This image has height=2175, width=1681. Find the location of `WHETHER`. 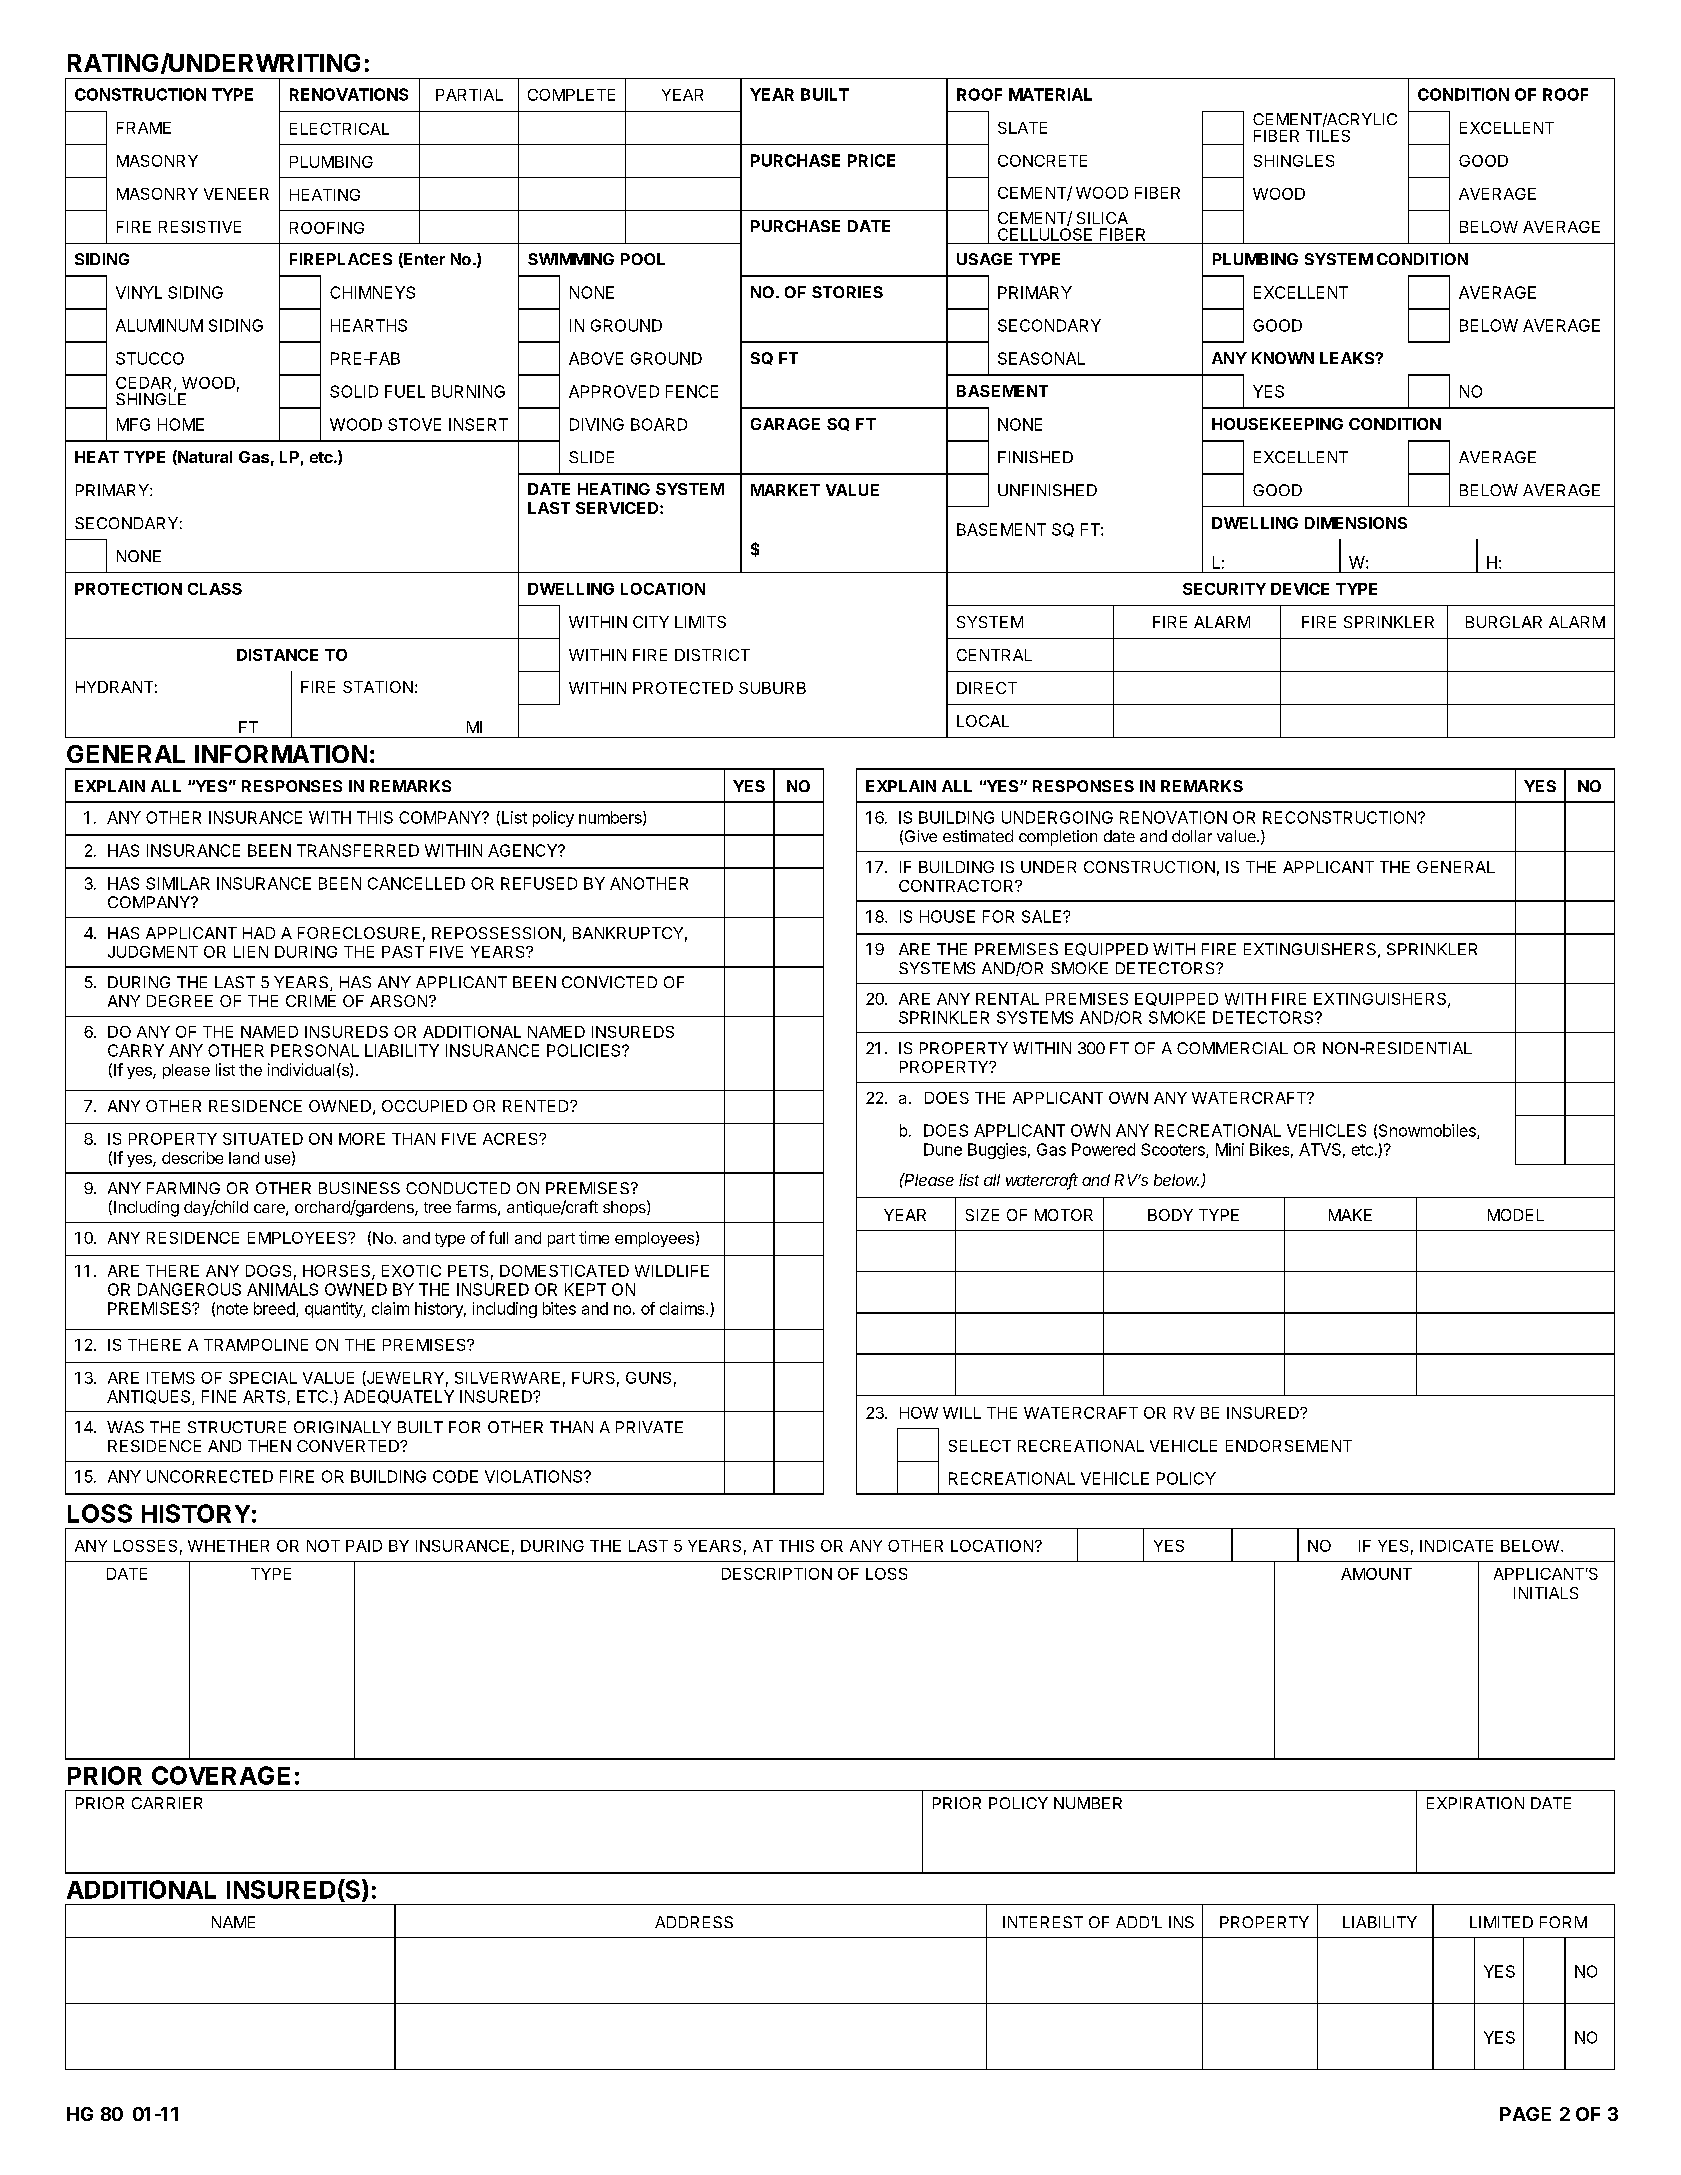

WHETHER is located at coordinates (228, 1546).
